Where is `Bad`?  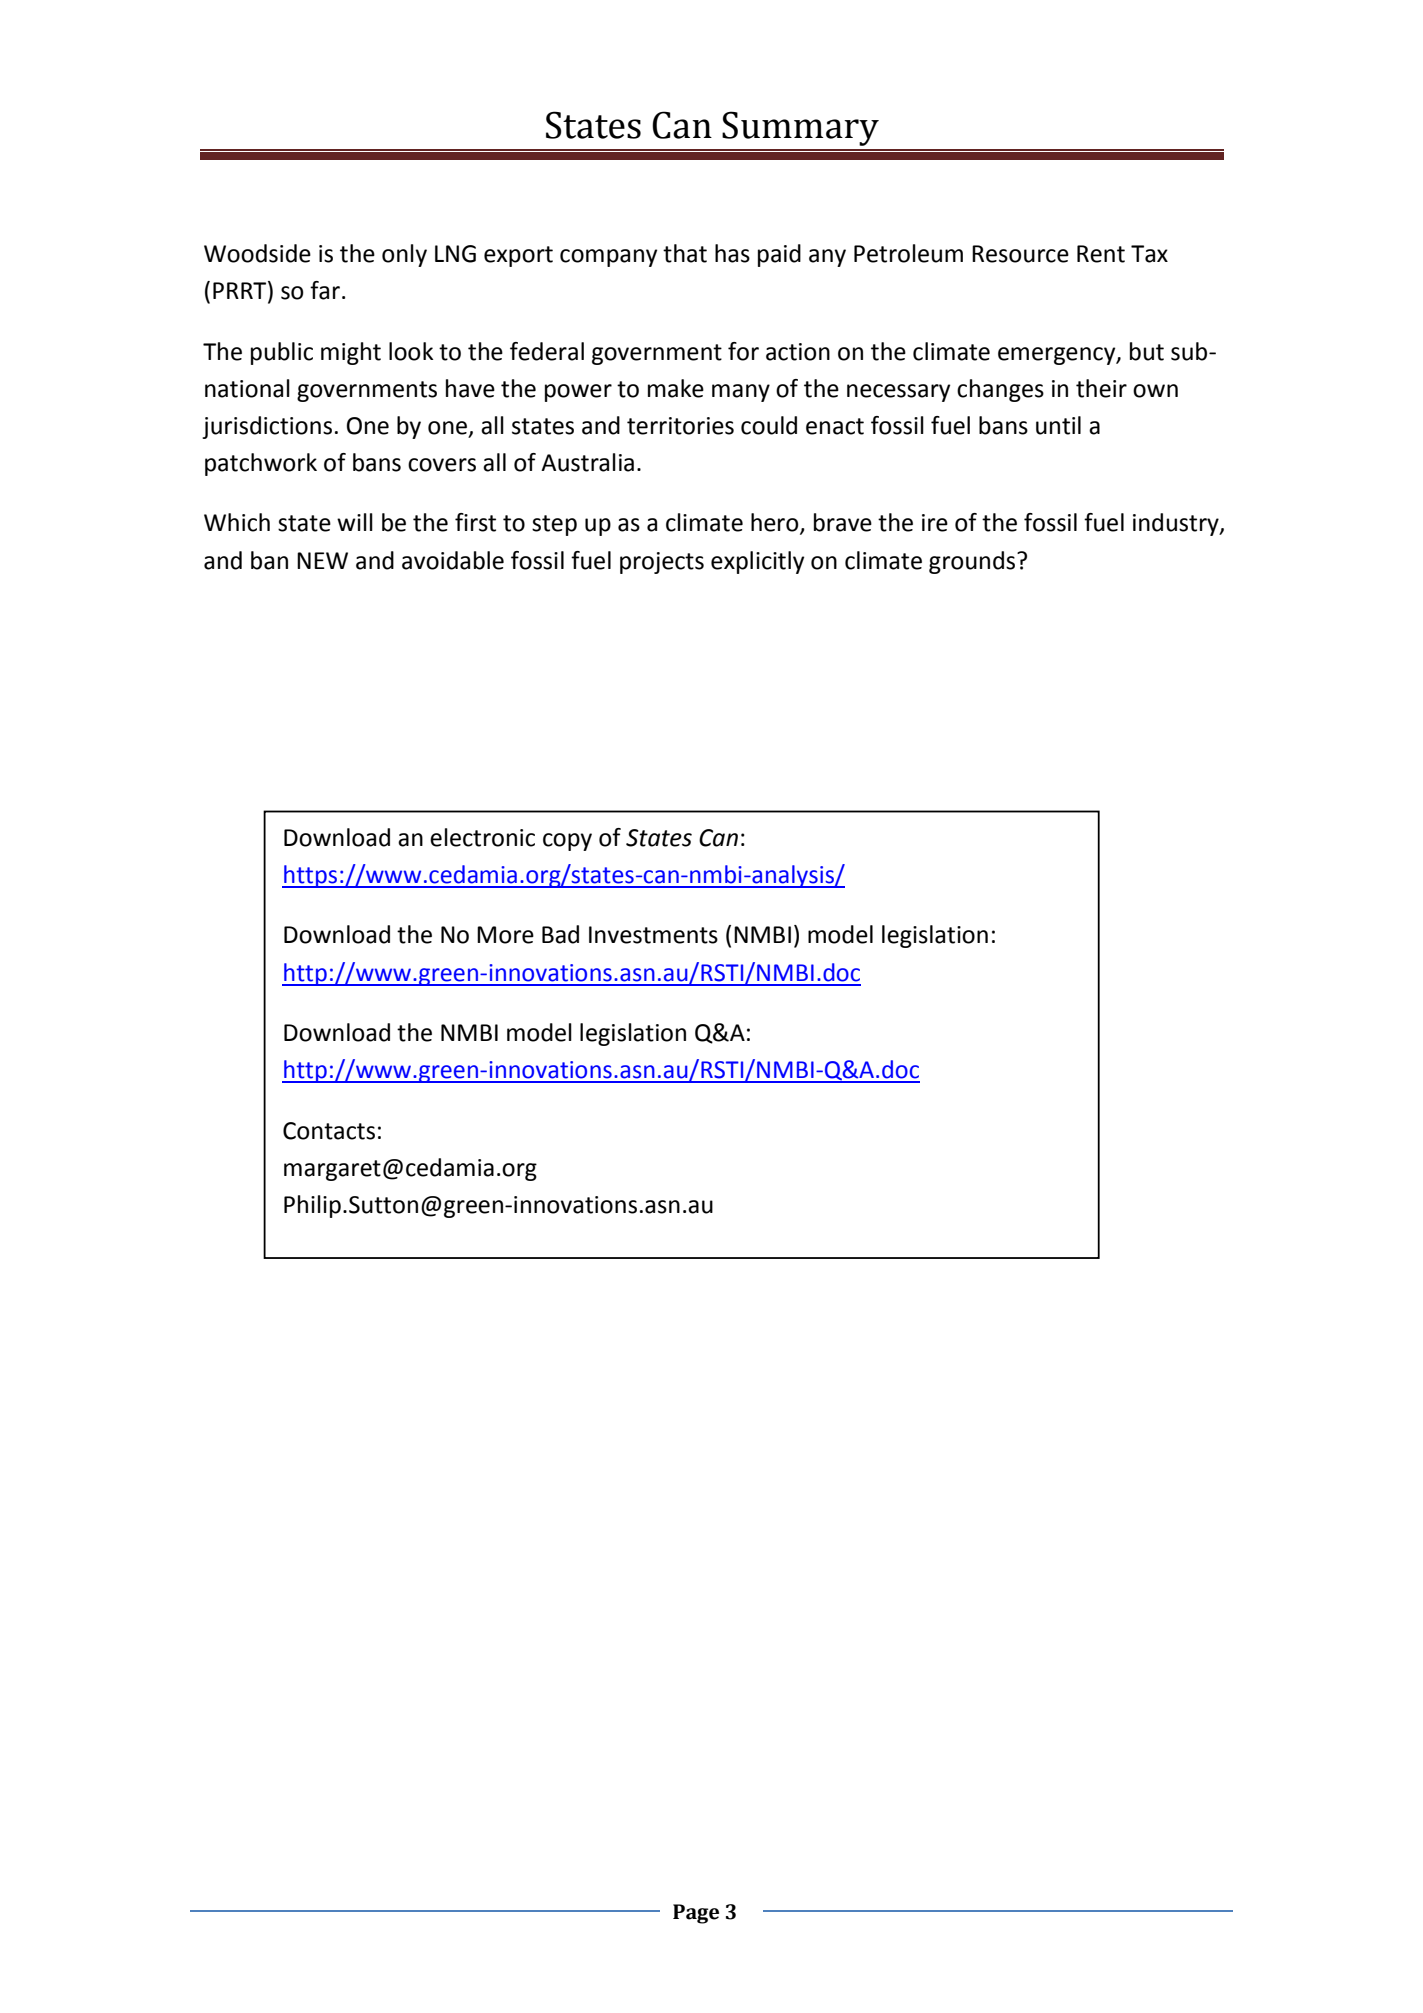 Bad is located at coordinates (560, 934).
